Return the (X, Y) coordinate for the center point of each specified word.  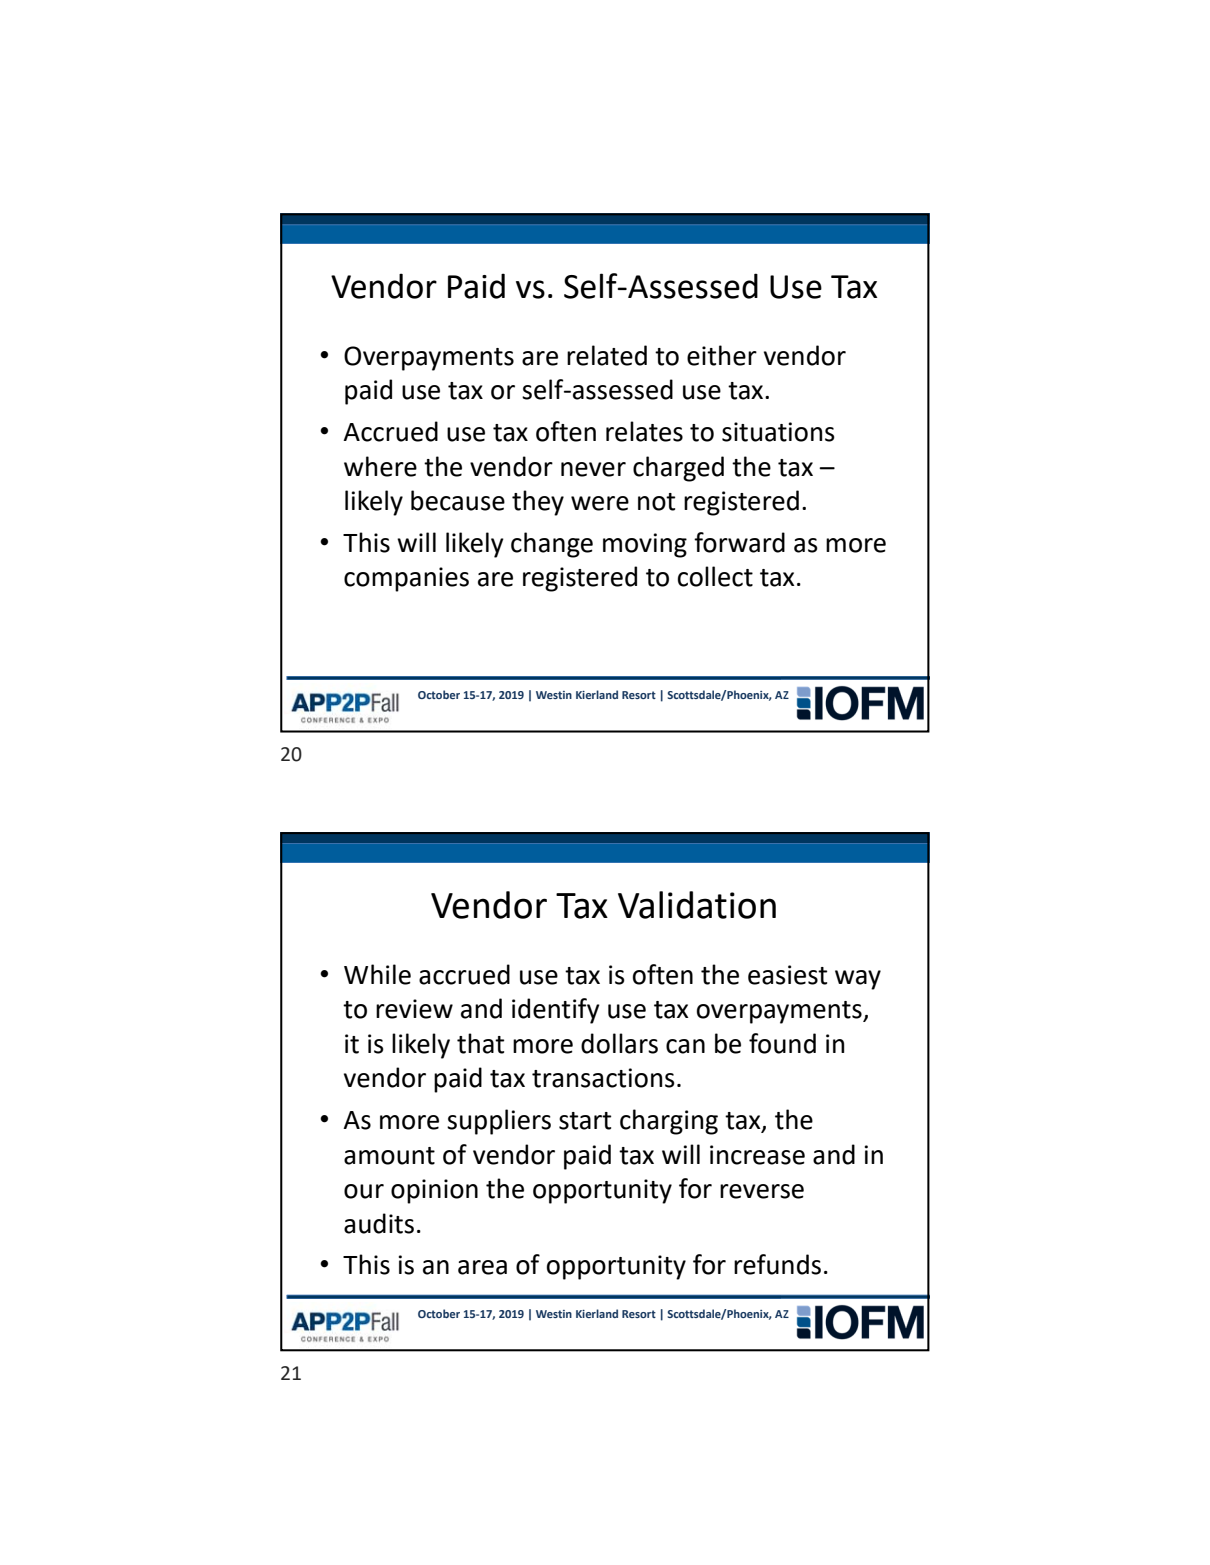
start (585, 1121)
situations (778, 432)
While (377, 974)
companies (406, 579)
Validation (697, 905)
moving (645, 545)
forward (739, 542)
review (414, 1009)
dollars (619, 1043)
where (380, 466)
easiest (787, 975)
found (782, 1043)
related (607, 355)
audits (379, 1223)
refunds (777, 1264)
